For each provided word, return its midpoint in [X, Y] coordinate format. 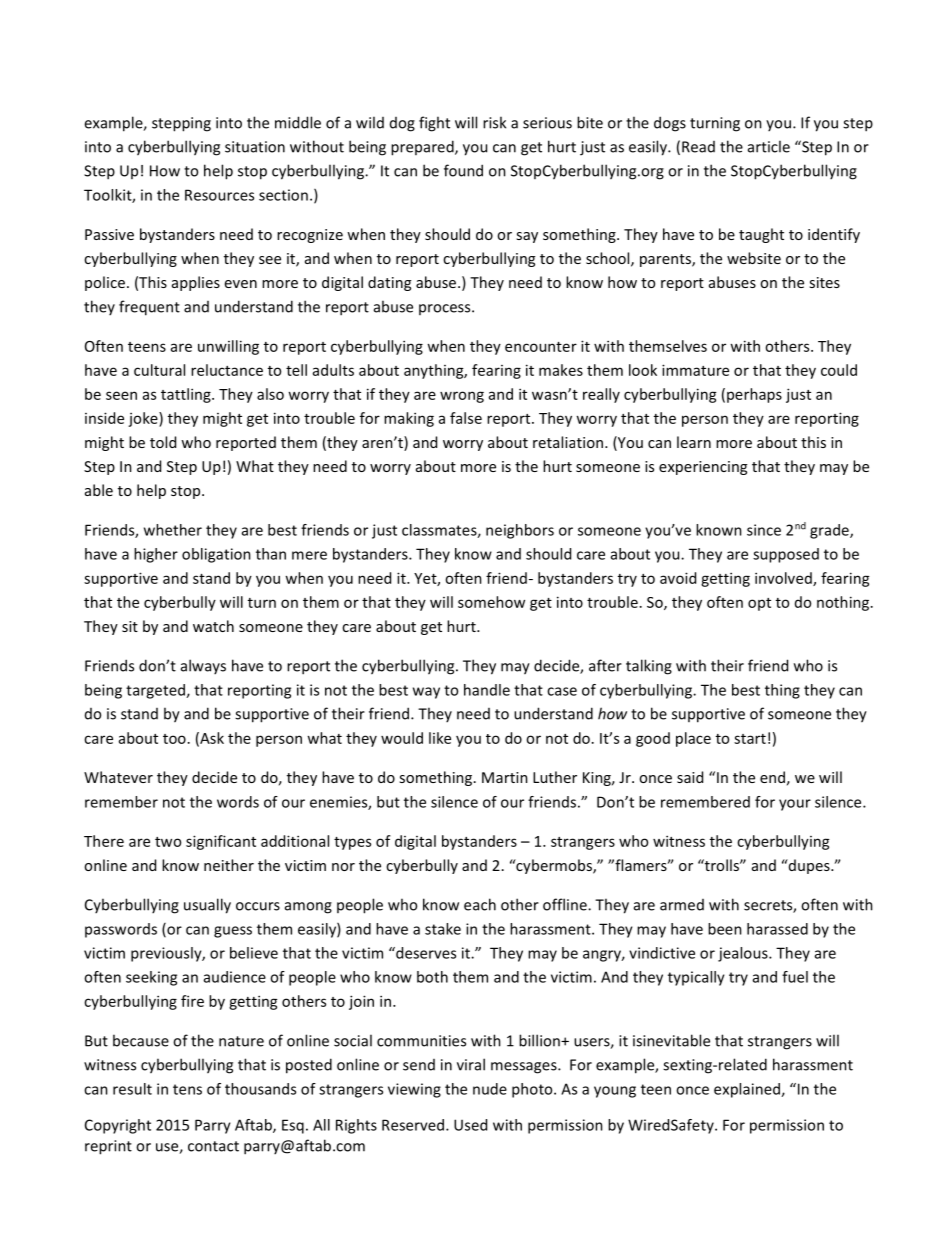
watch [213, 626]
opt [759, 604]
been [725, 929]
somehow [491, 602]
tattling [187, 395]
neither [229, 865]
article [769, 146]
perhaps [754, 395]
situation [255, 147]
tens [187, 1089]
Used [470, 1125]
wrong [462, 397]
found [463, 170]
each [480, 904]
